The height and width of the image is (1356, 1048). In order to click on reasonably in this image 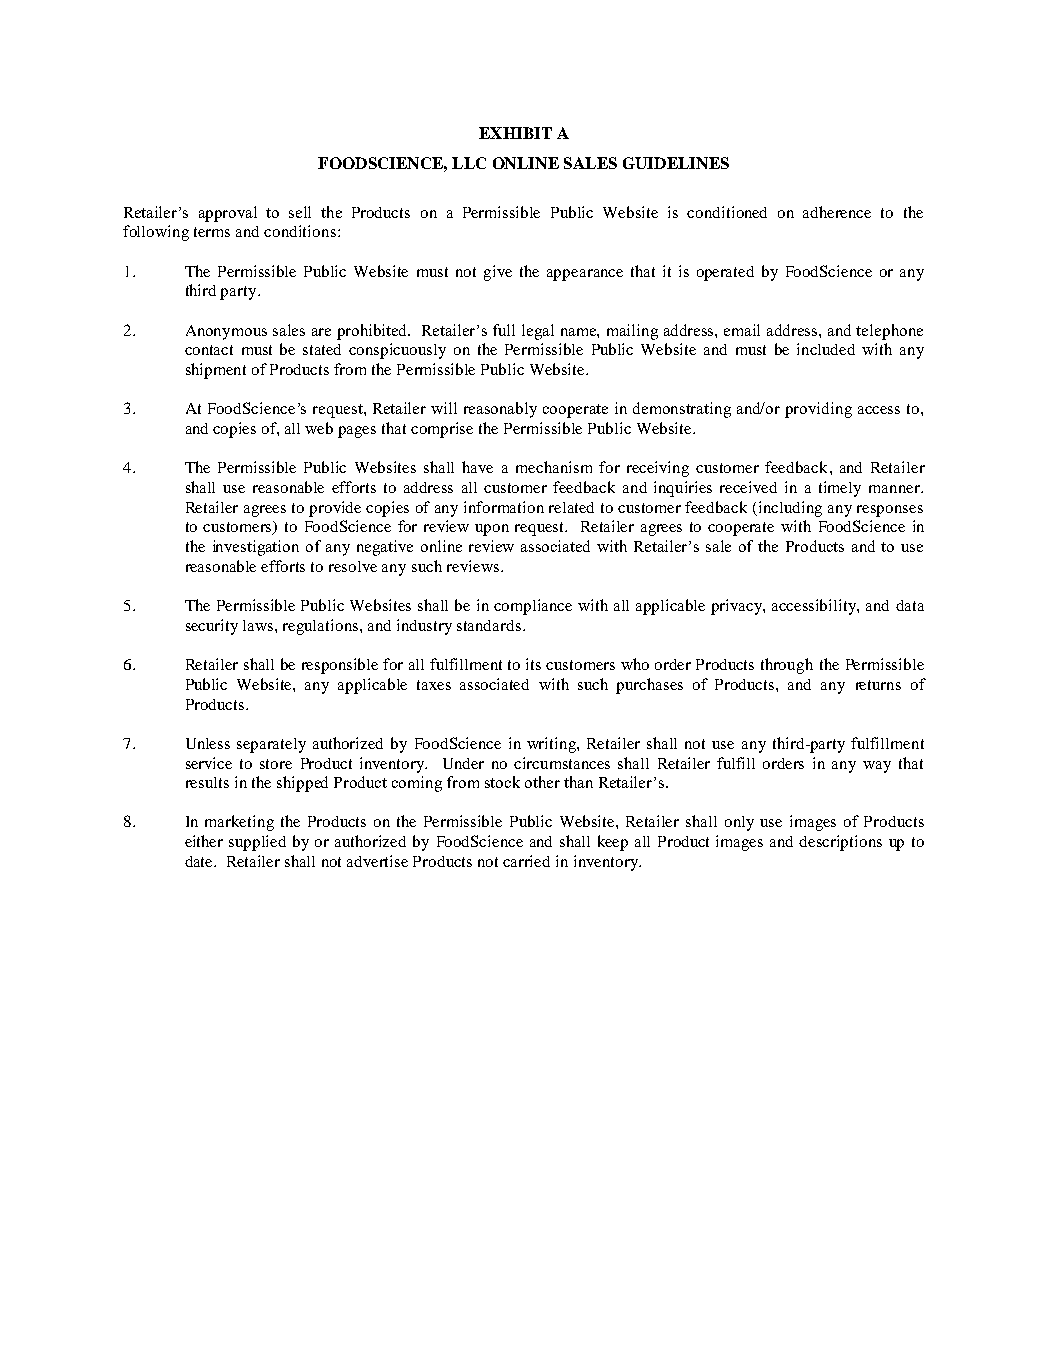, I will do `click(500, 410)`.
